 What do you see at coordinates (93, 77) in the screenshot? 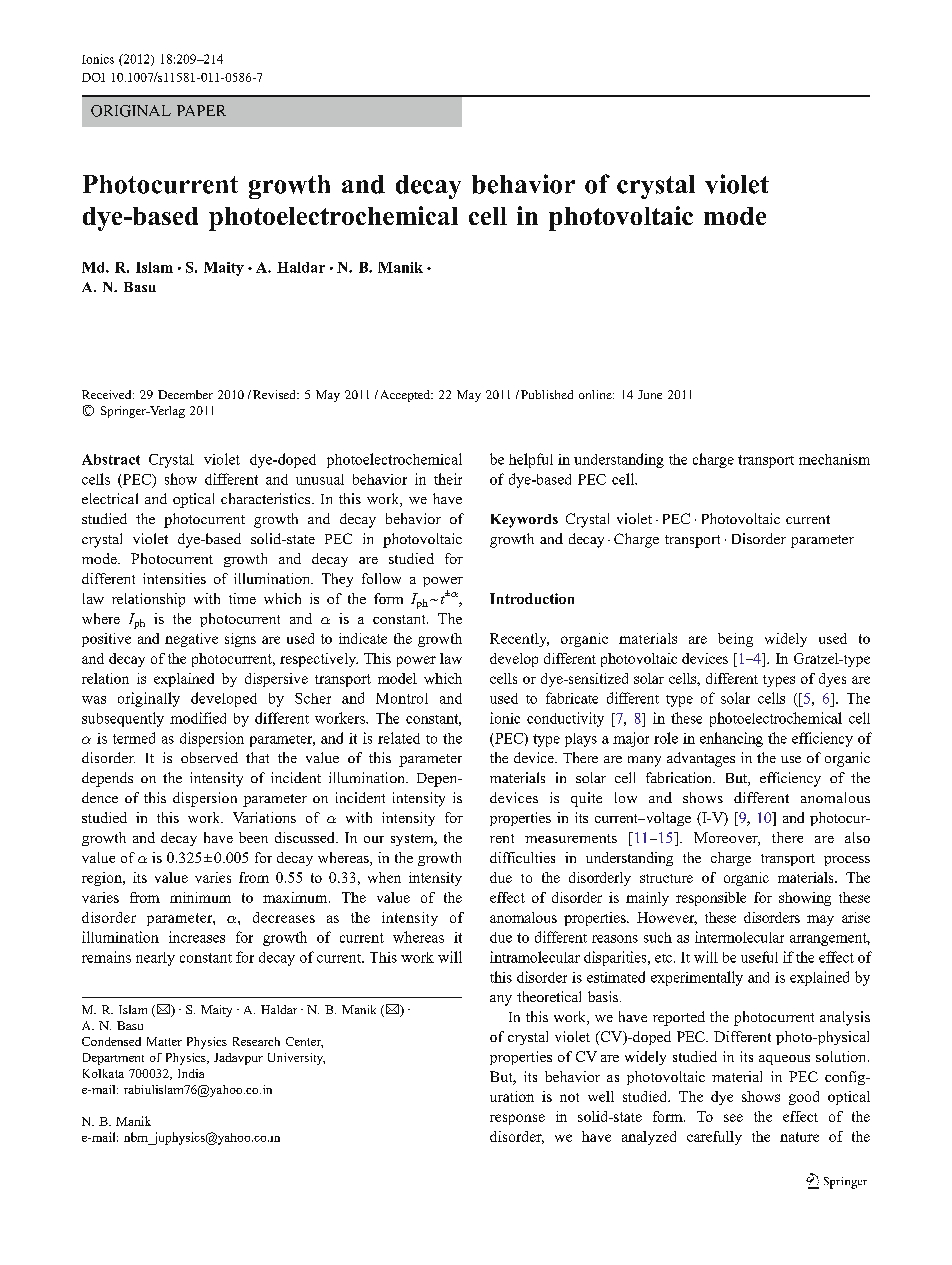
I see `DOI` at bounding box center [93, 77].
